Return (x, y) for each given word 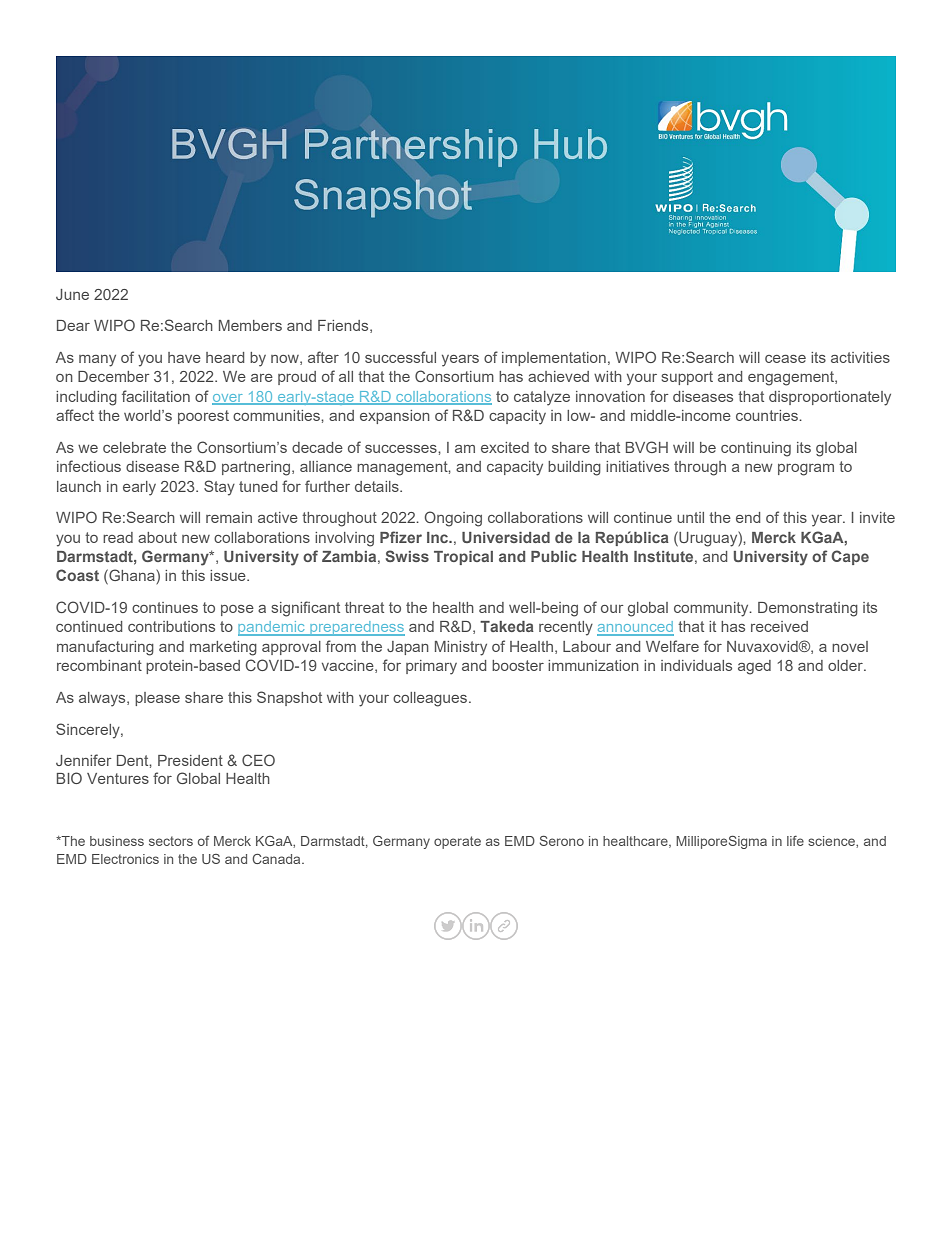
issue (229, 575)
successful (400, 357)
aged (754, 667)
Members (250, 325)
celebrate (134, 447)
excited (505, 447)
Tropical (463, 558)
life (795, 841)
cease (785, 359)
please (157, 699)
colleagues (431, 699)
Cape (850, 557)
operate (457, 842)
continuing (756, 449)
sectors (171, 841)
